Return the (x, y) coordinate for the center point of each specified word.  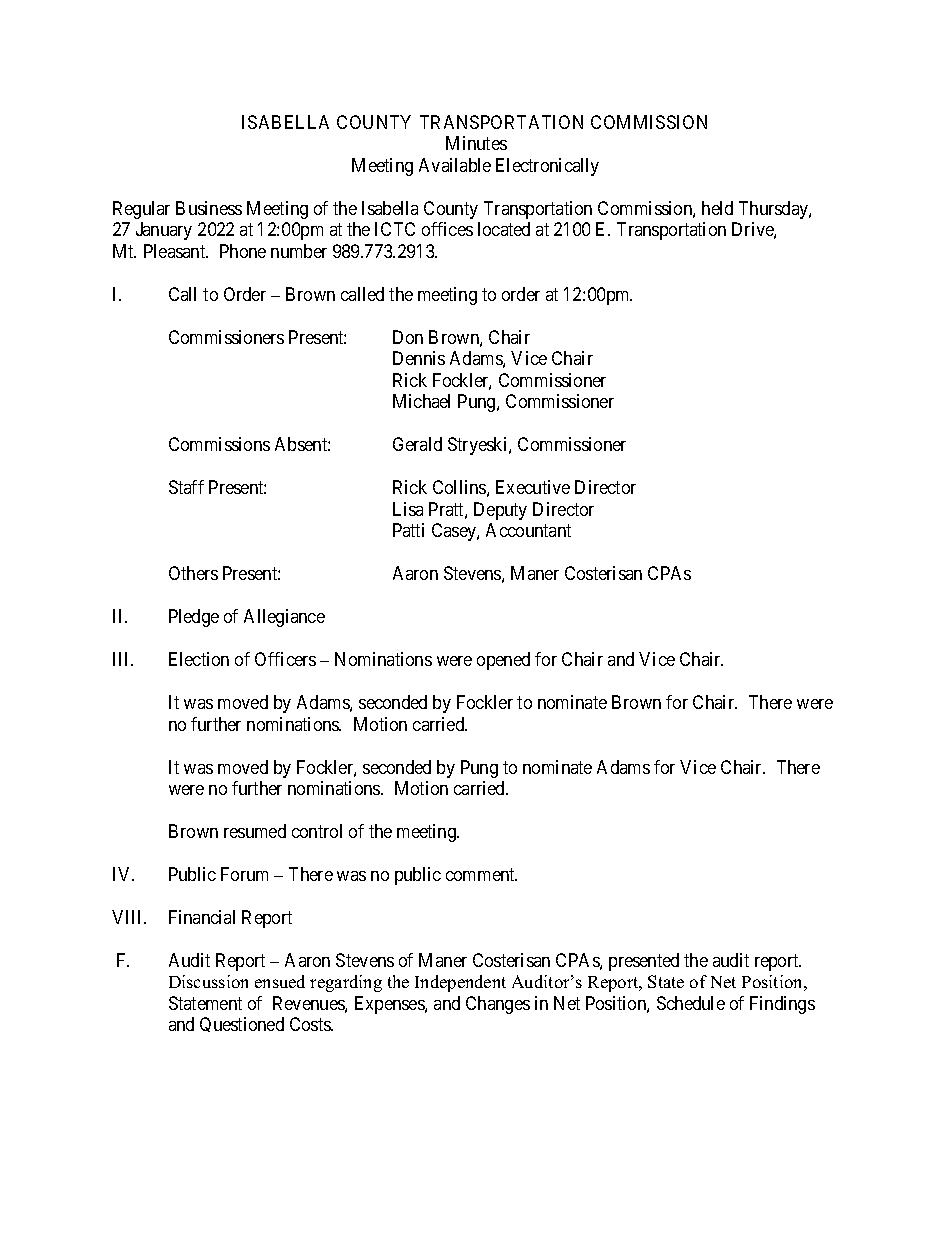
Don (408, 337)
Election (199, 659)
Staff (186, 487)
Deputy (500, 511)
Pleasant (176, 251)
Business (209, 208)
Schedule (691, 1003)
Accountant (528, 530)
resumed (255, 831)
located (504, 229)
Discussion (208, 981)
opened (503, 661)
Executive (533, 487)
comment (481, 874)
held (717, 208)
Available (455, 165)
